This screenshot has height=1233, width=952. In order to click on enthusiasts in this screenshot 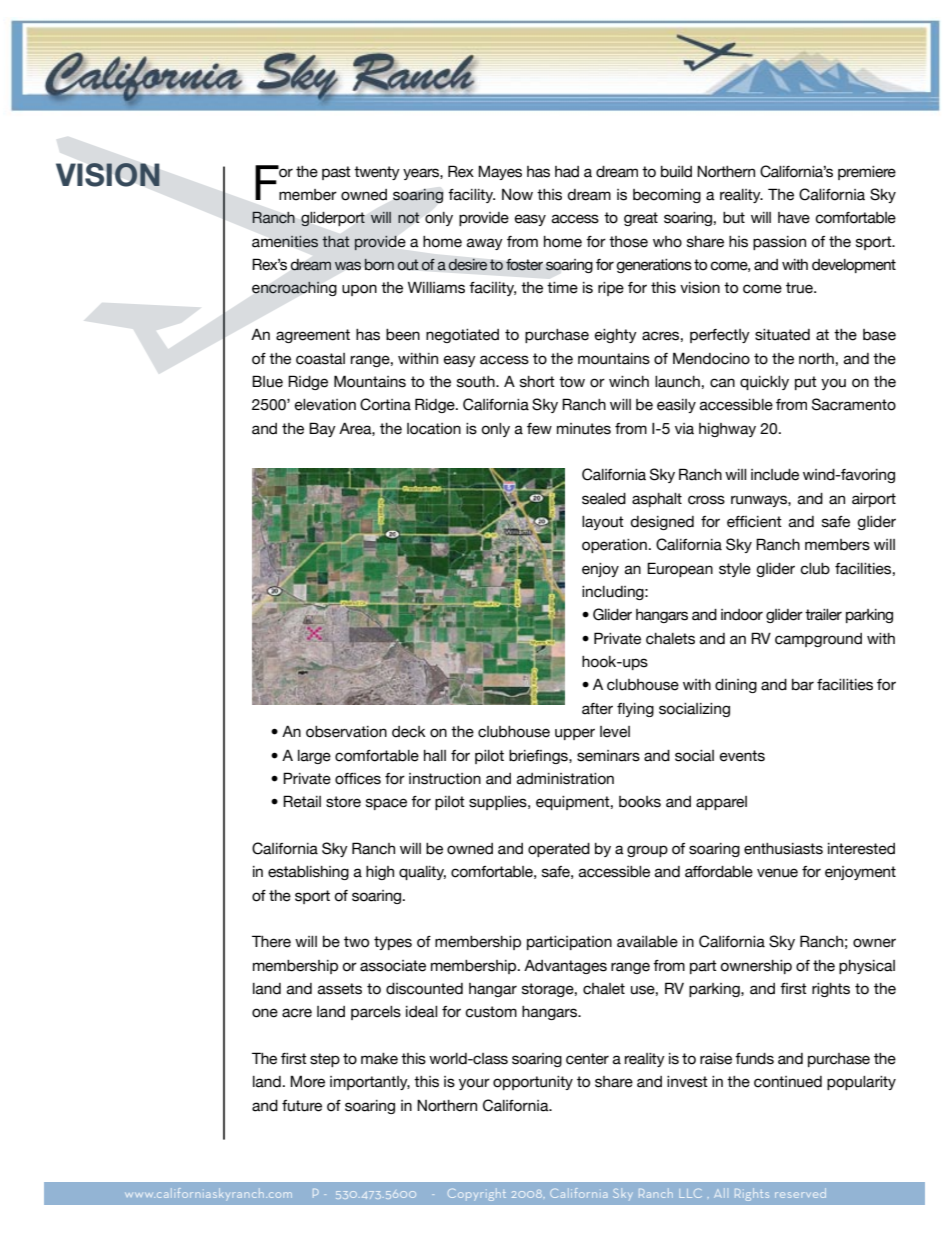, I will do `click(783, 849)`.
